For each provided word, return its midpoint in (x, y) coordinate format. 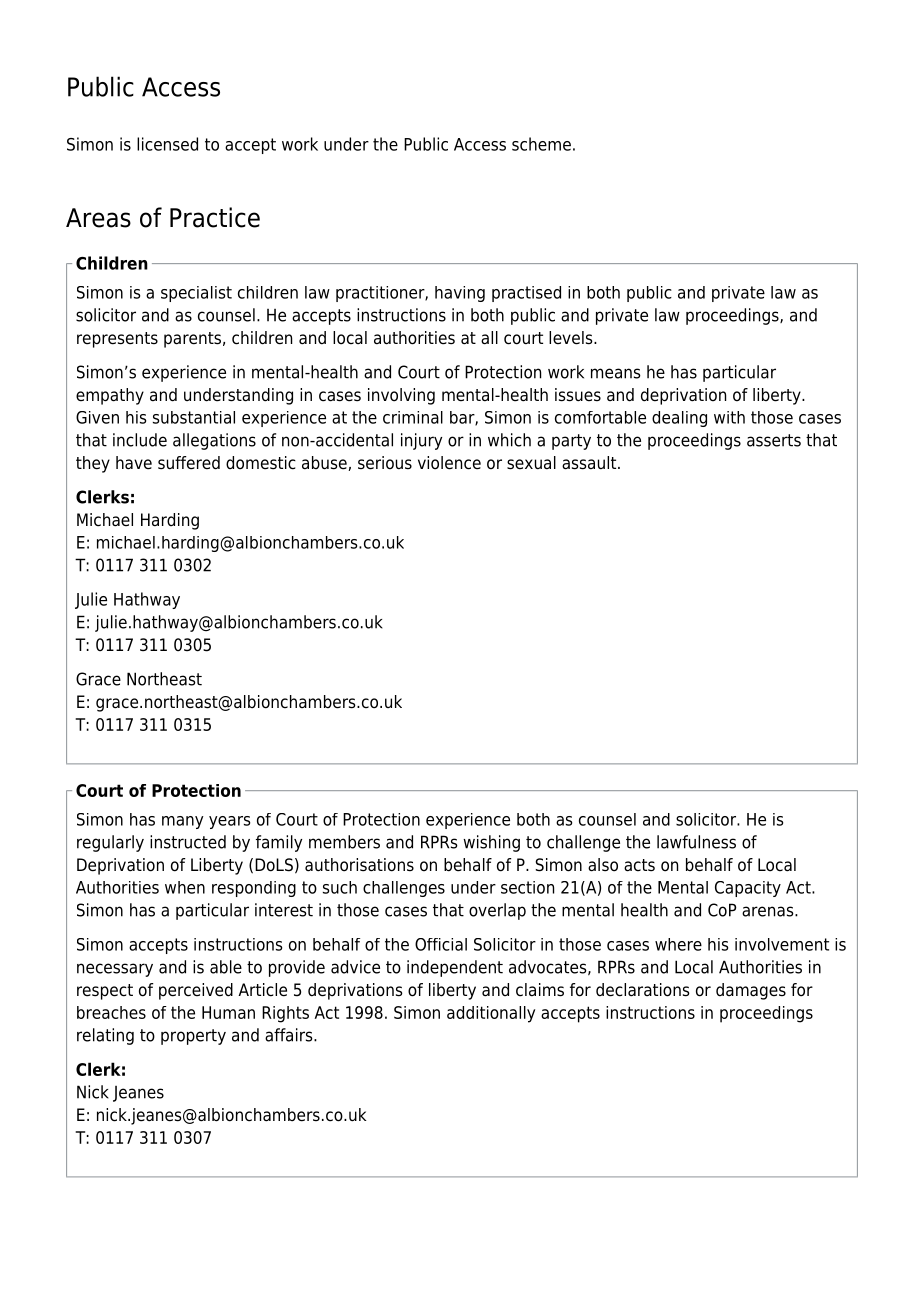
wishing (491, 843)
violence (449, 463)
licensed (167, 144)
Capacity (748, 889)
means (616, 373)
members (344, 842)
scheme (541, 144)
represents (117, 340)
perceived (196, 991)
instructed (188, 842)
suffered (189, 463)
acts (639, 865)
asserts (774, 440)
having (460, 294)
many (183, 822)
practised (526, 294)
